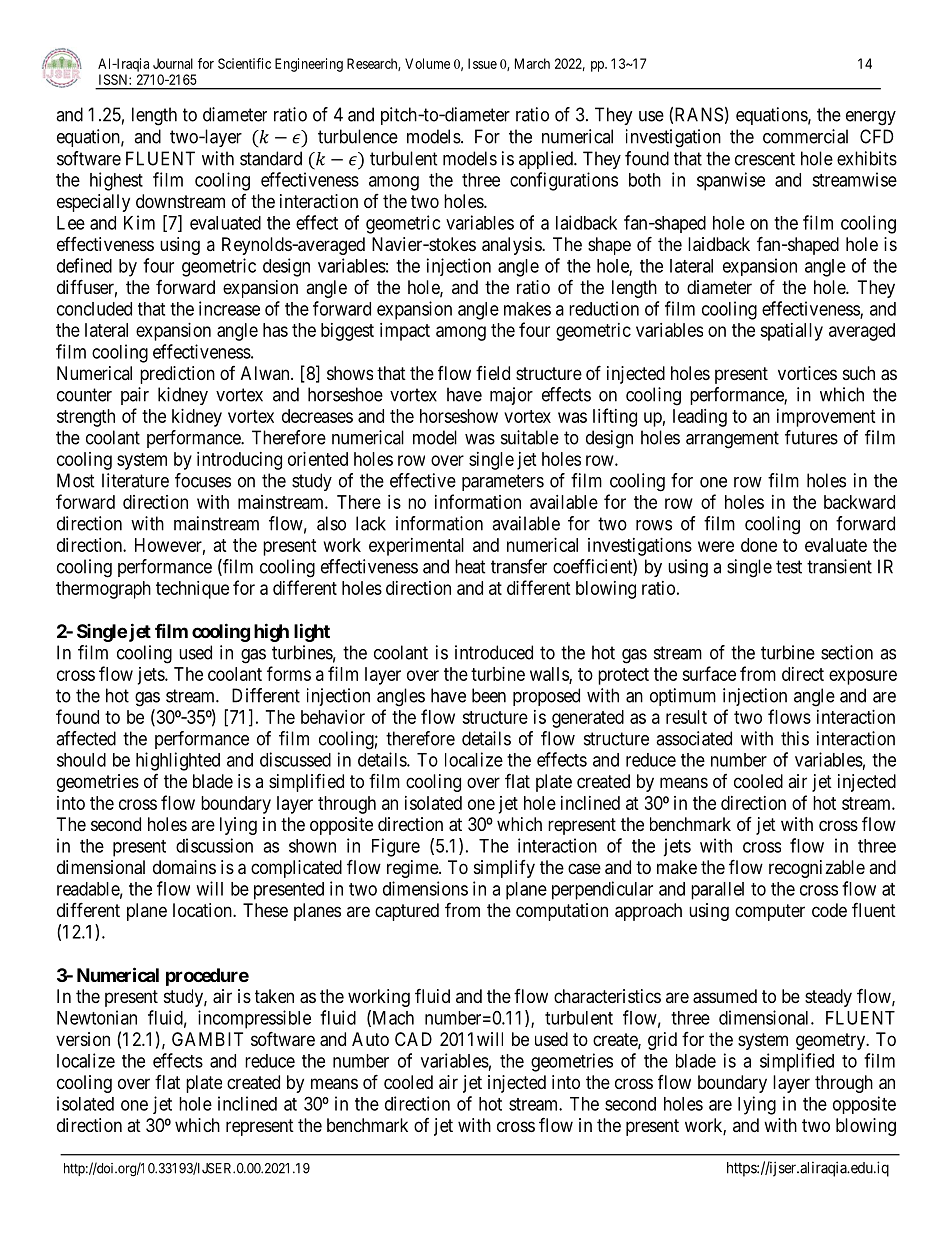 The image size is (952, 1233). What do you see at coordinates (135, 396) in the screenshot?
I see `pair` at bounding box center [135, 396].
